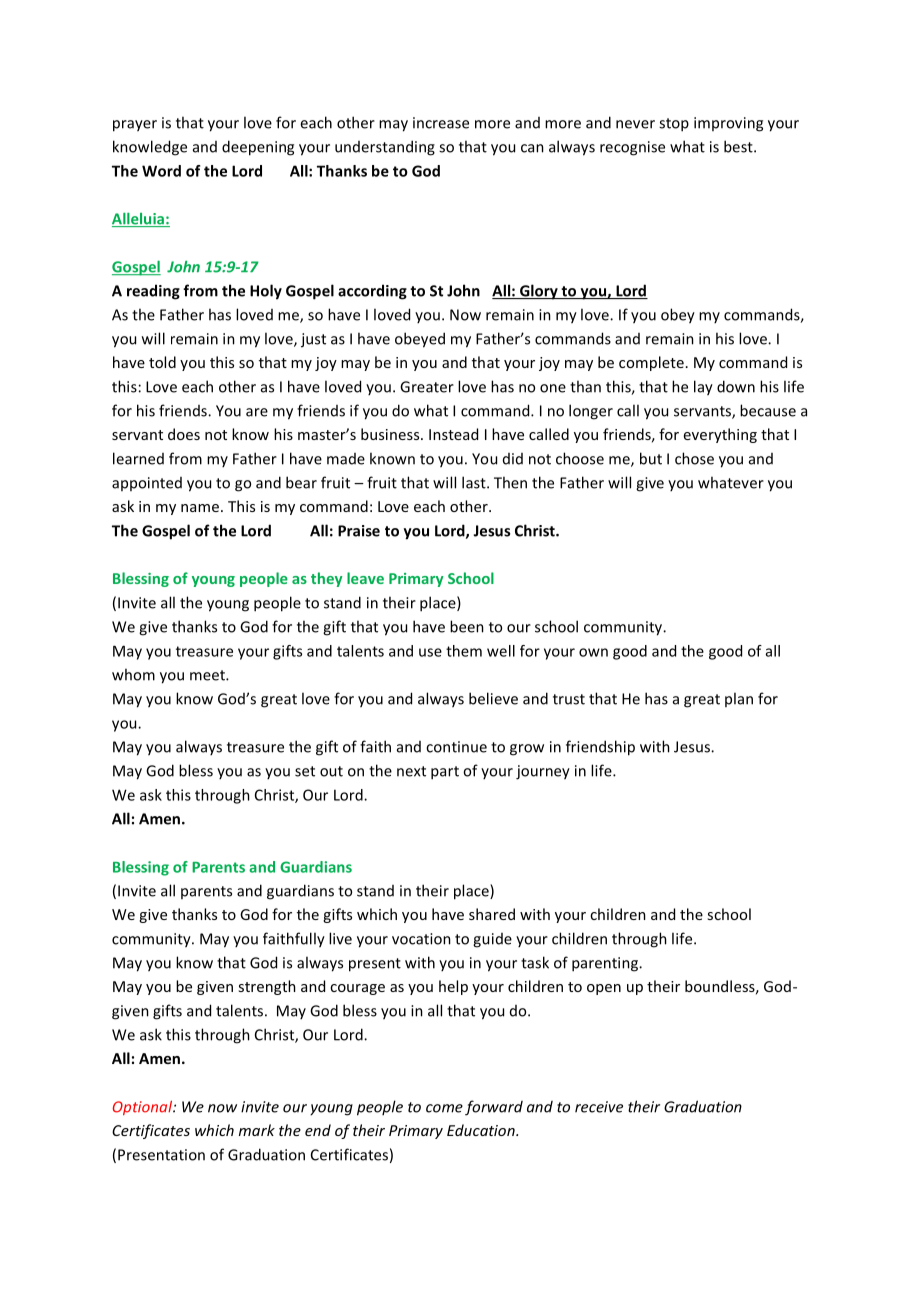  What do you see at coordinates (258, 148) in the screenshot?
I see `deepening` at bounding box center [258, 148].
